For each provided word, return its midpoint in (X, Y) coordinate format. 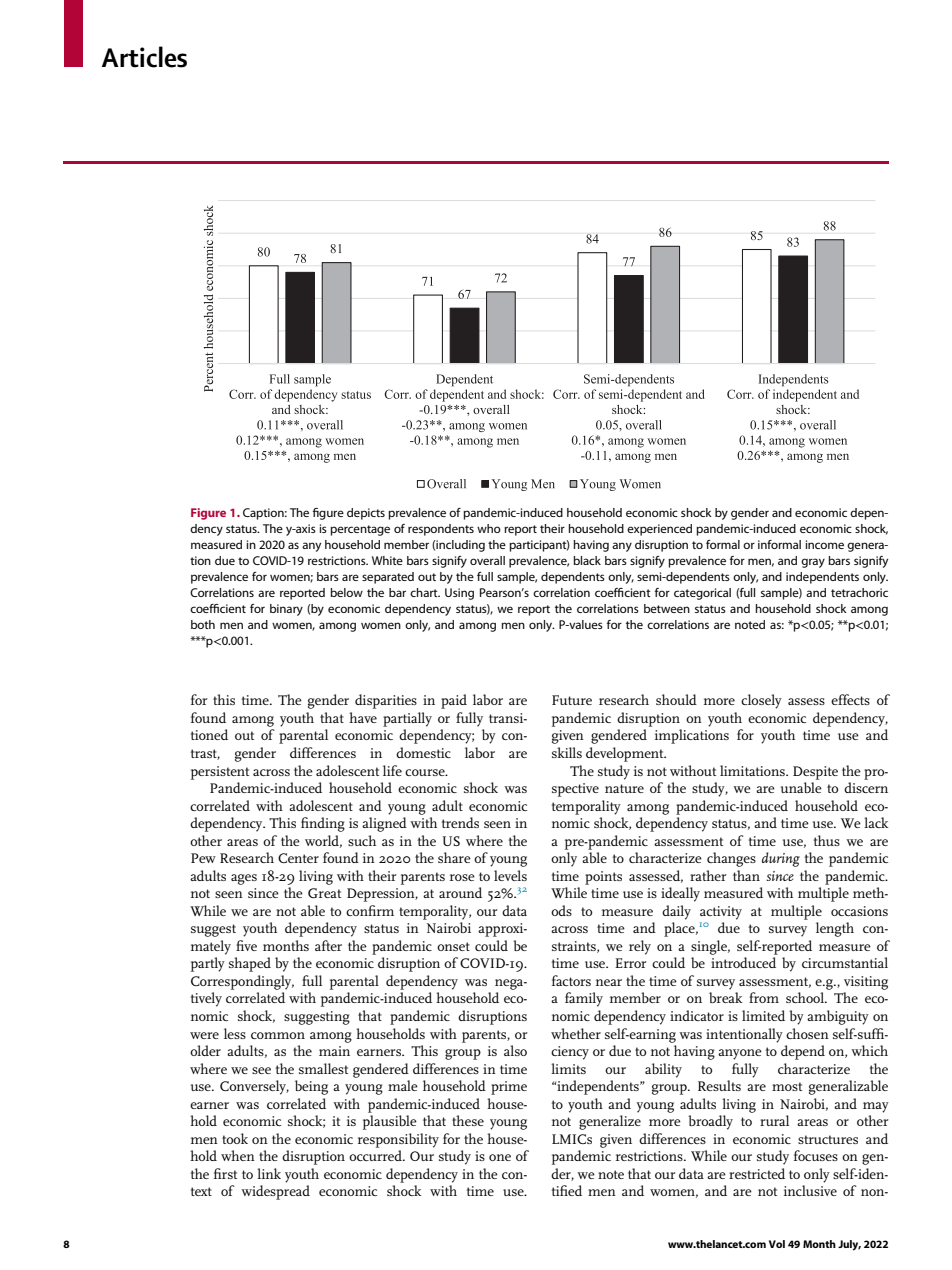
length (835, 929)
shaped (250, 964)
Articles (144, 57)
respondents (441, 530)
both (203, 624)
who (489, 528)
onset (453, 946)
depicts (366, 514)
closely (761, 701)
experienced (659, 530)
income (825, 544)
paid (454, 701)
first (225, 1173)
